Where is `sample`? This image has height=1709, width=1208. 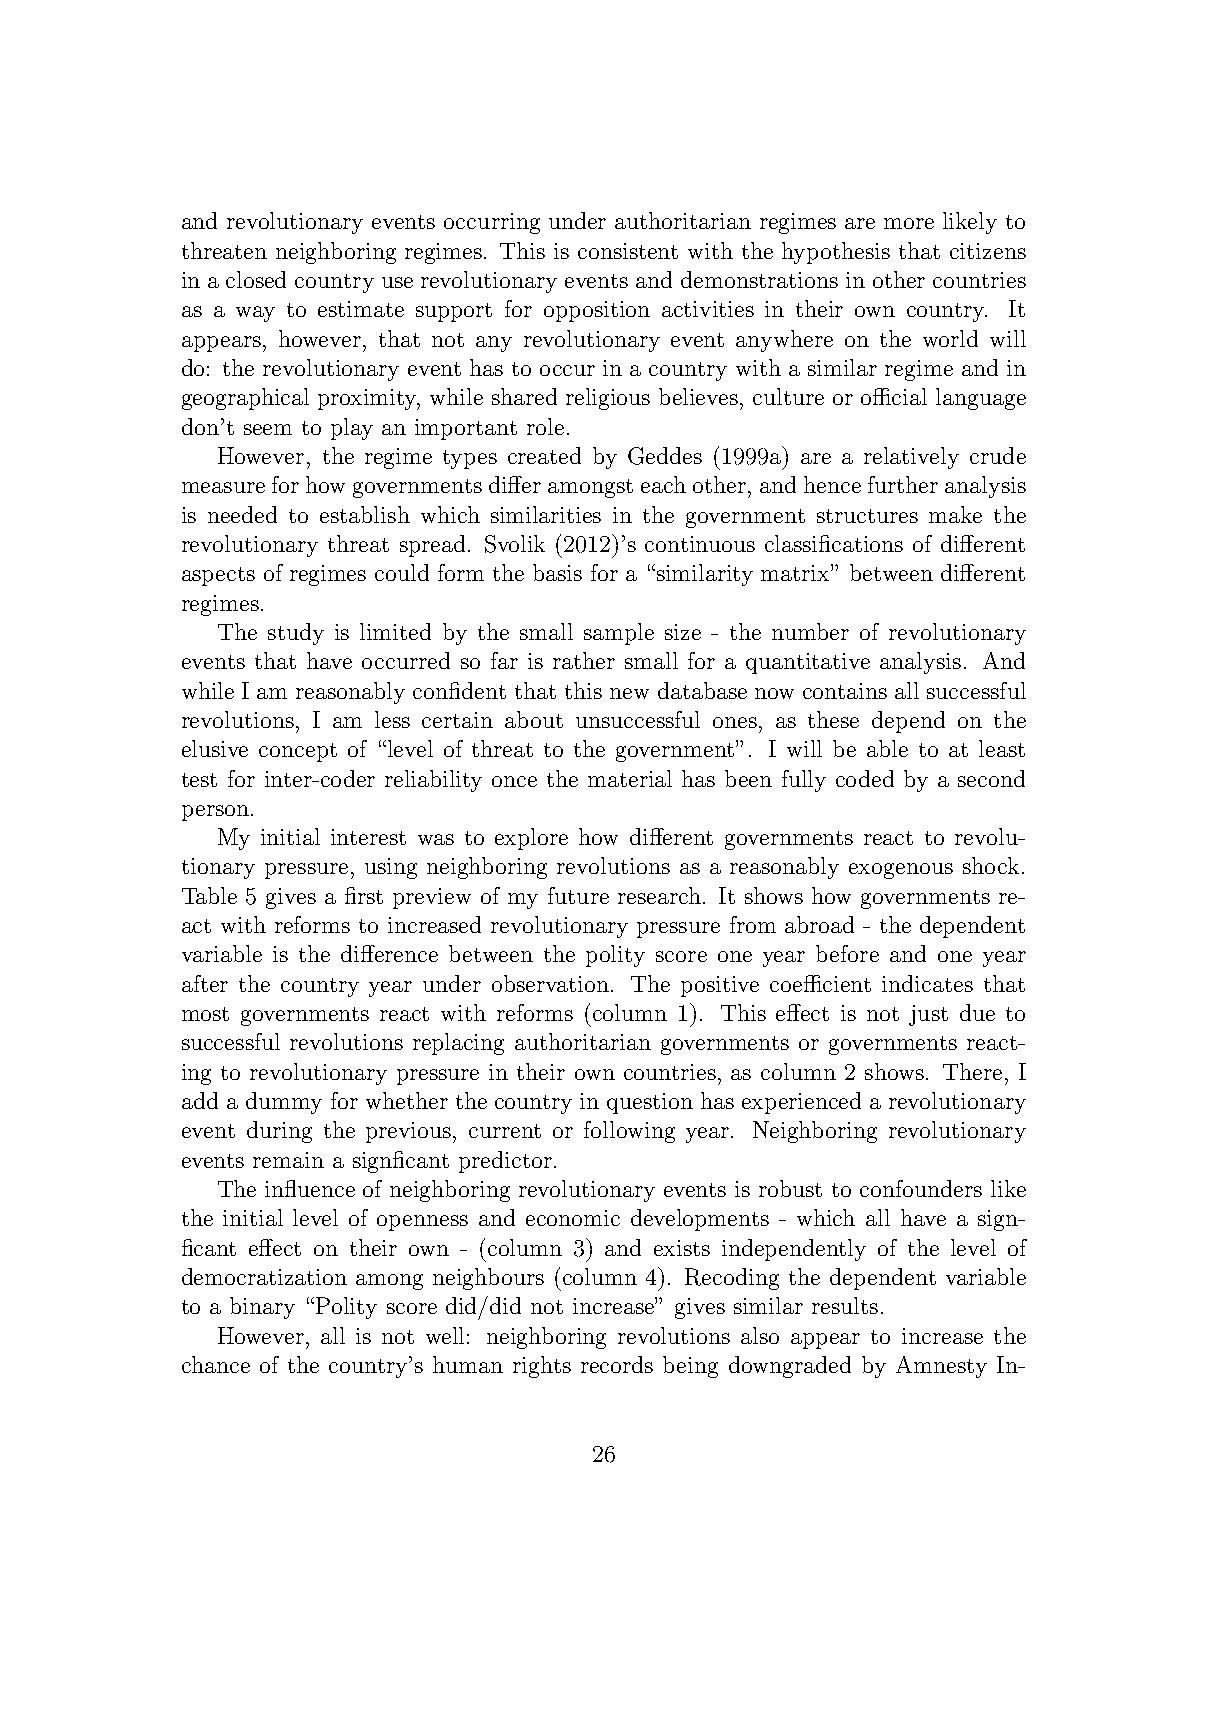
sample is located at coordinates (619, 634).
